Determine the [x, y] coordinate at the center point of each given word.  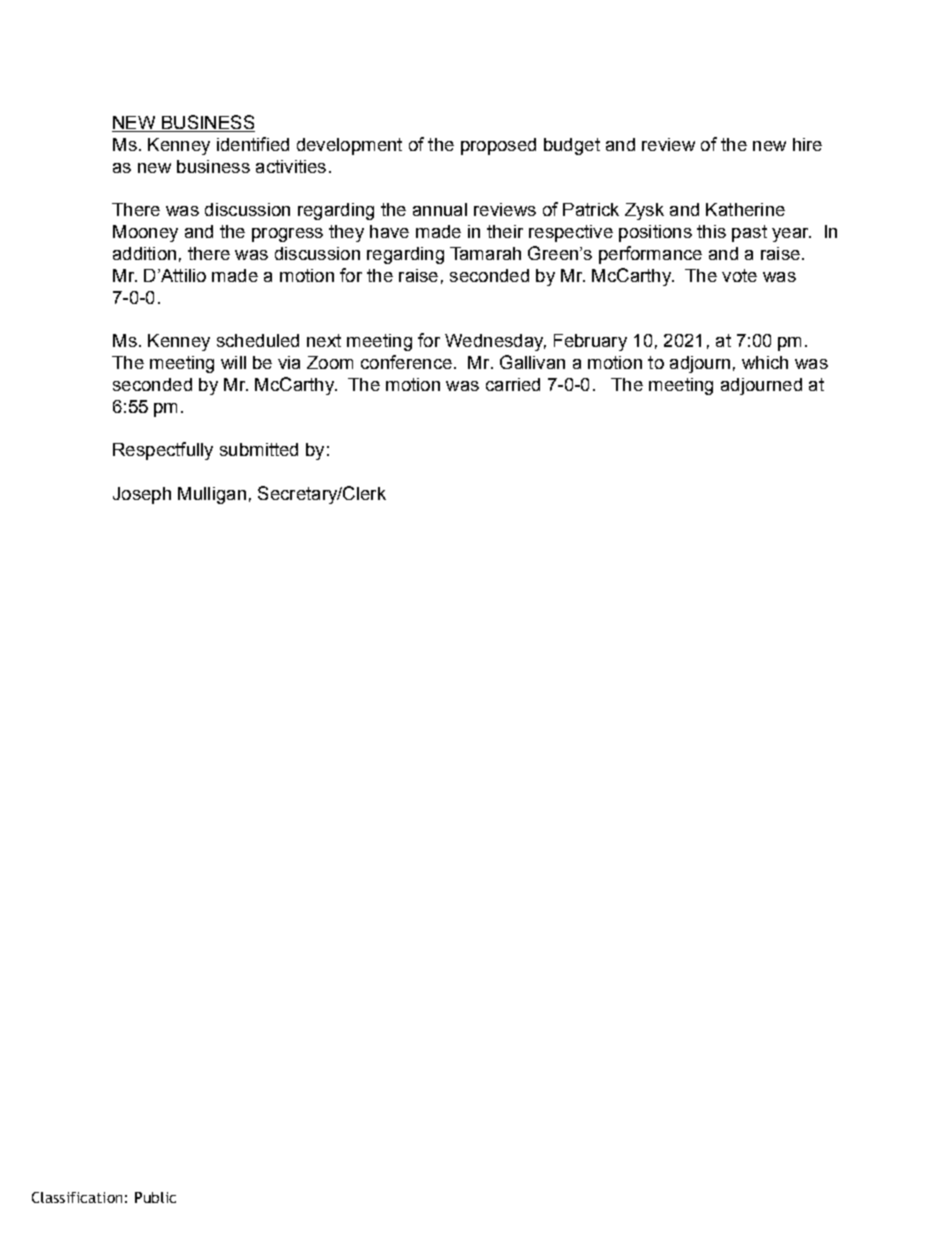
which [765, 362]
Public [155, 1197]
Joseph [142, 495]
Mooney [145, 233]
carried [513, 384]
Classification [77, 1197]
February [590, 342]
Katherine [745, 209]
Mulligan [212, 495]
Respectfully [163, 451]
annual [440, 209]
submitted [259, 449]
